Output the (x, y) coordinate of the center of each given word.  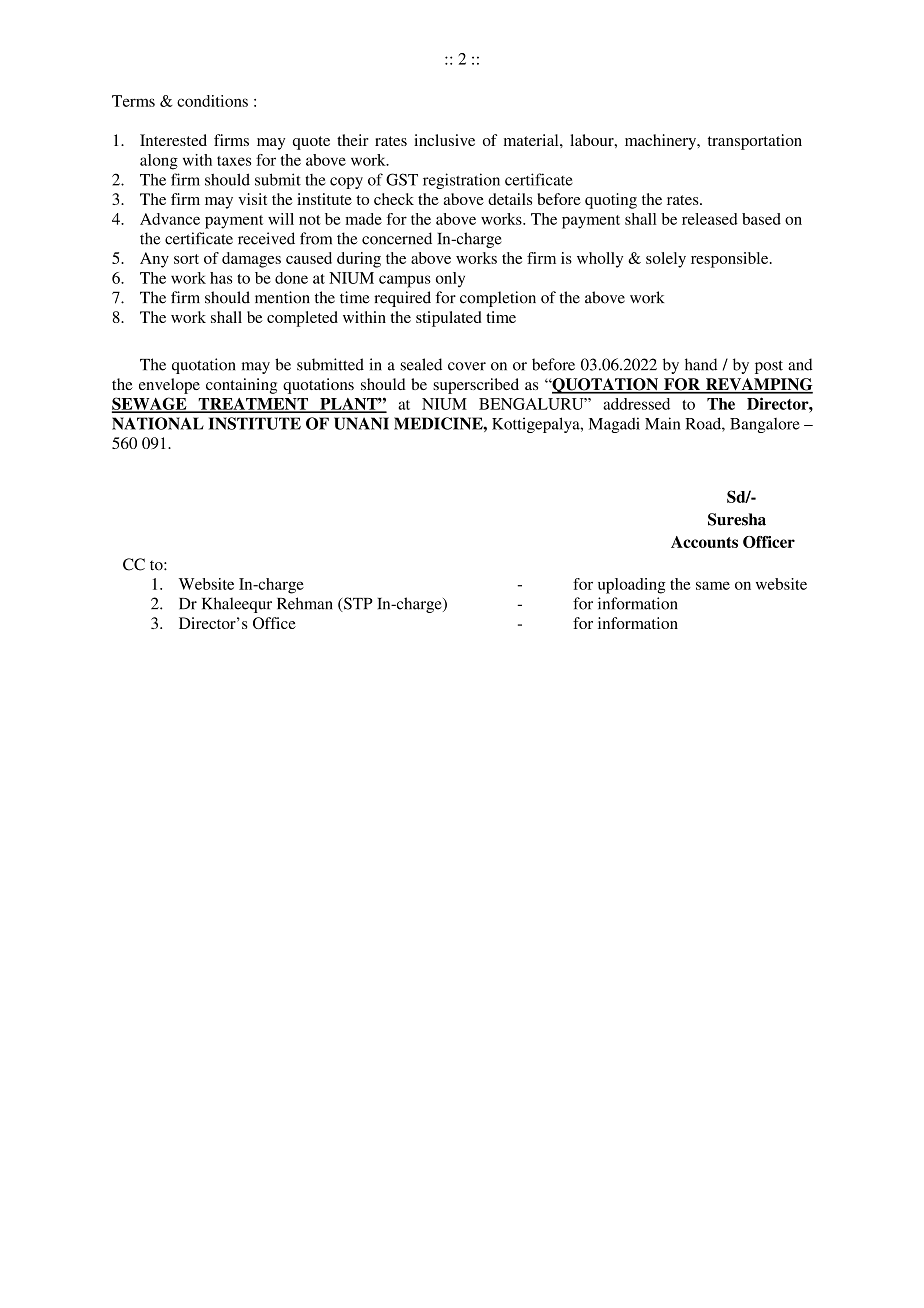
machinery (662, 142)
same (713, 585)
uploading (632, 586)
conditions (212, 101)
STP (357, 604)
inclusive (444, 140)
